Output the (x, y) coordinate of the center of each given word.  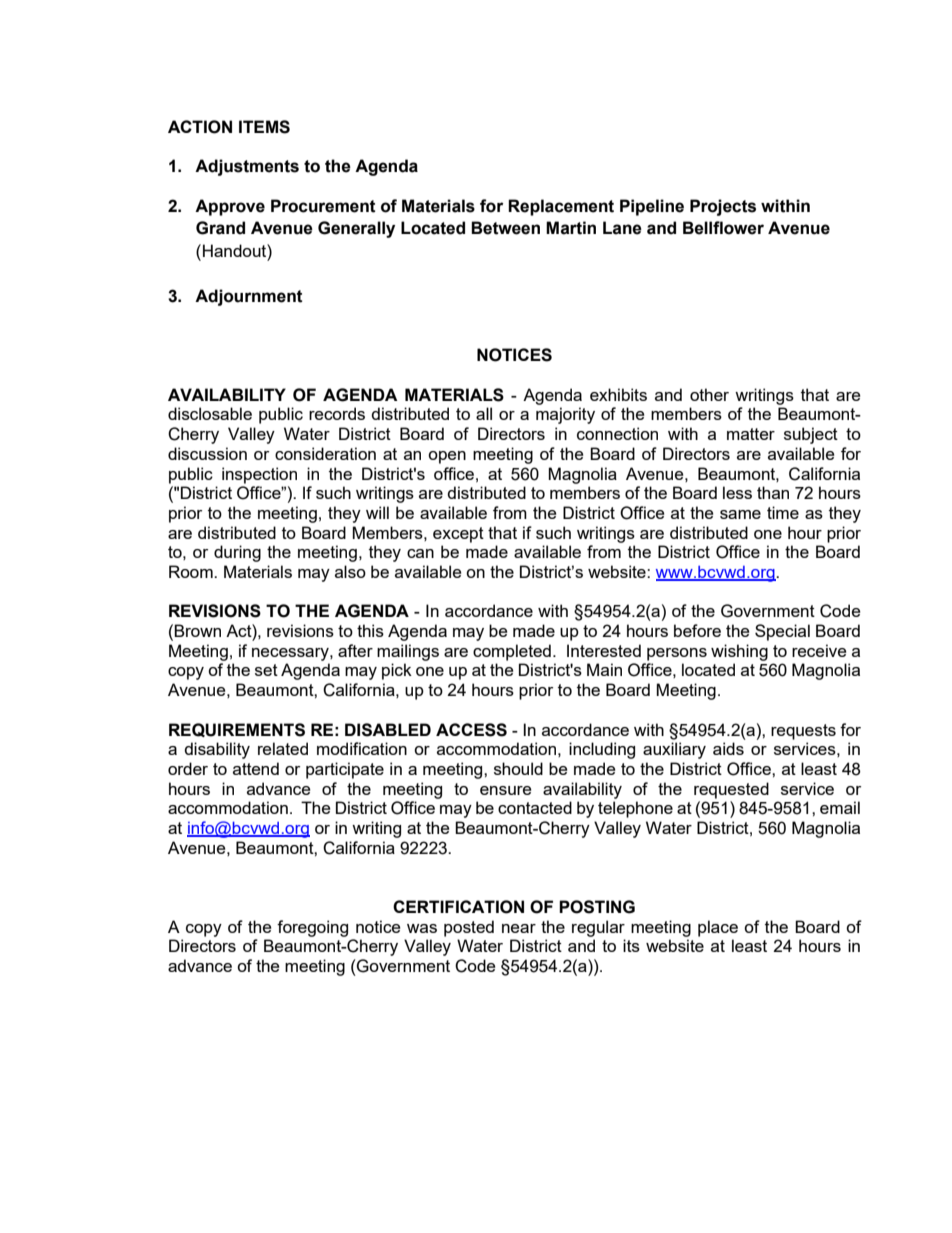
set (266, 670)
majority (565, 415)
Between (505, 228)
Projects (723, 207)
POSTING (597, 907)
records (337, 413)
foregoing (312, 928)
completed (512, 652)
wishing (739, 652)
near (519, 928)
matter (751, 434)
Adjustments (247, 167)
